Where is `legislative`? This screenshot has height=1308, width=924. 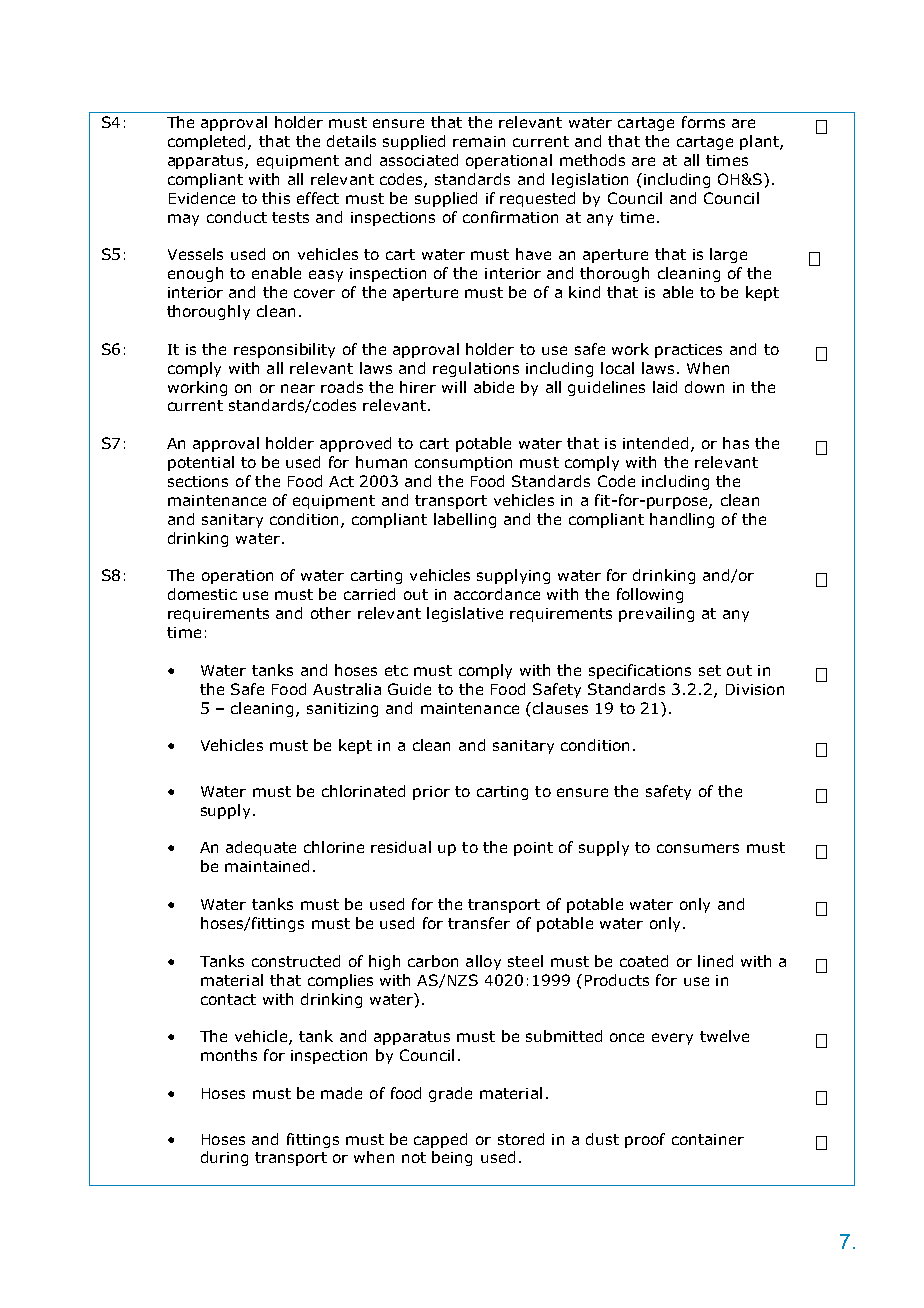 legislative is located at coordinates (465, 614).
